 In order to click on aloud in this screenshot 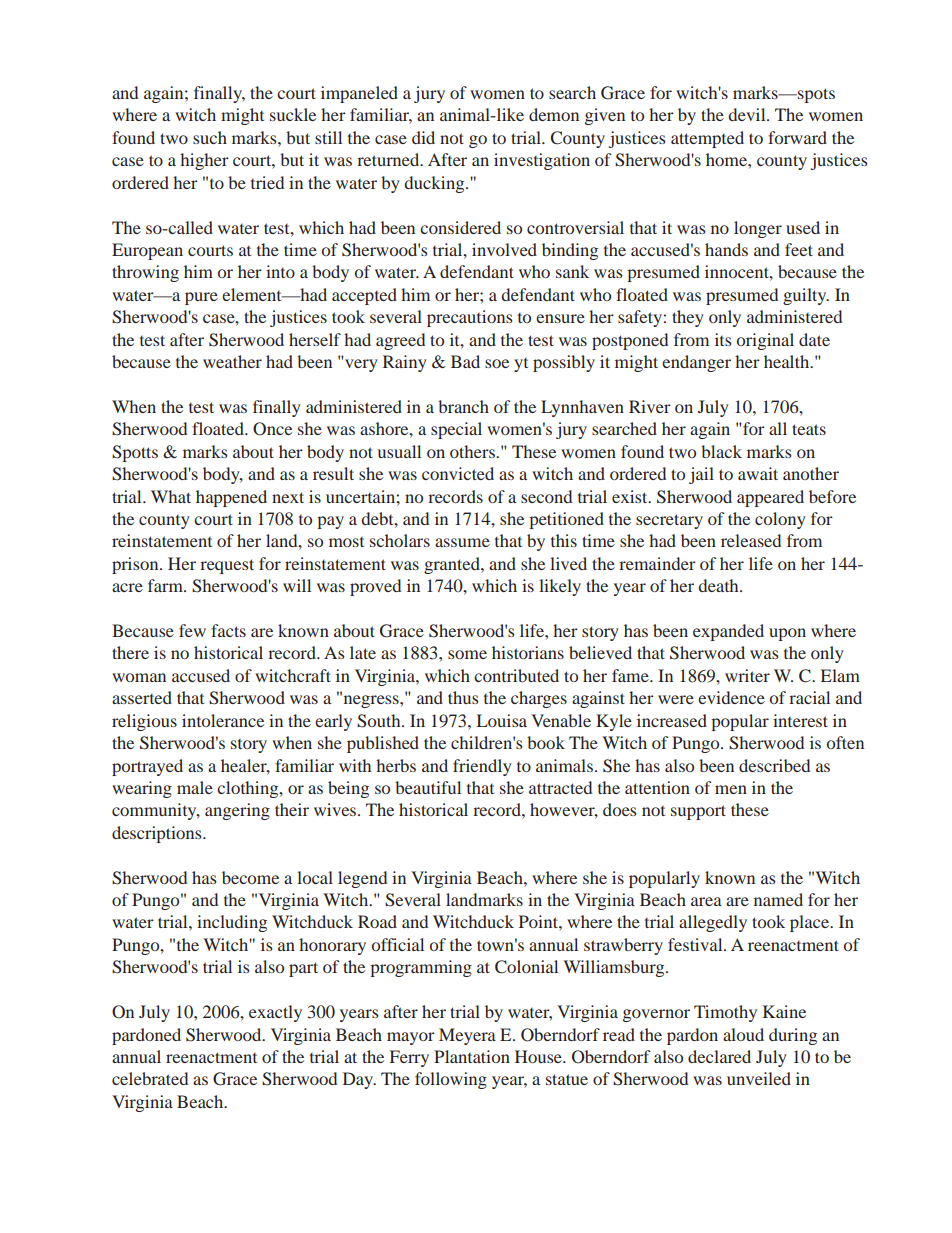, I will do `click(743, 1034)`.
